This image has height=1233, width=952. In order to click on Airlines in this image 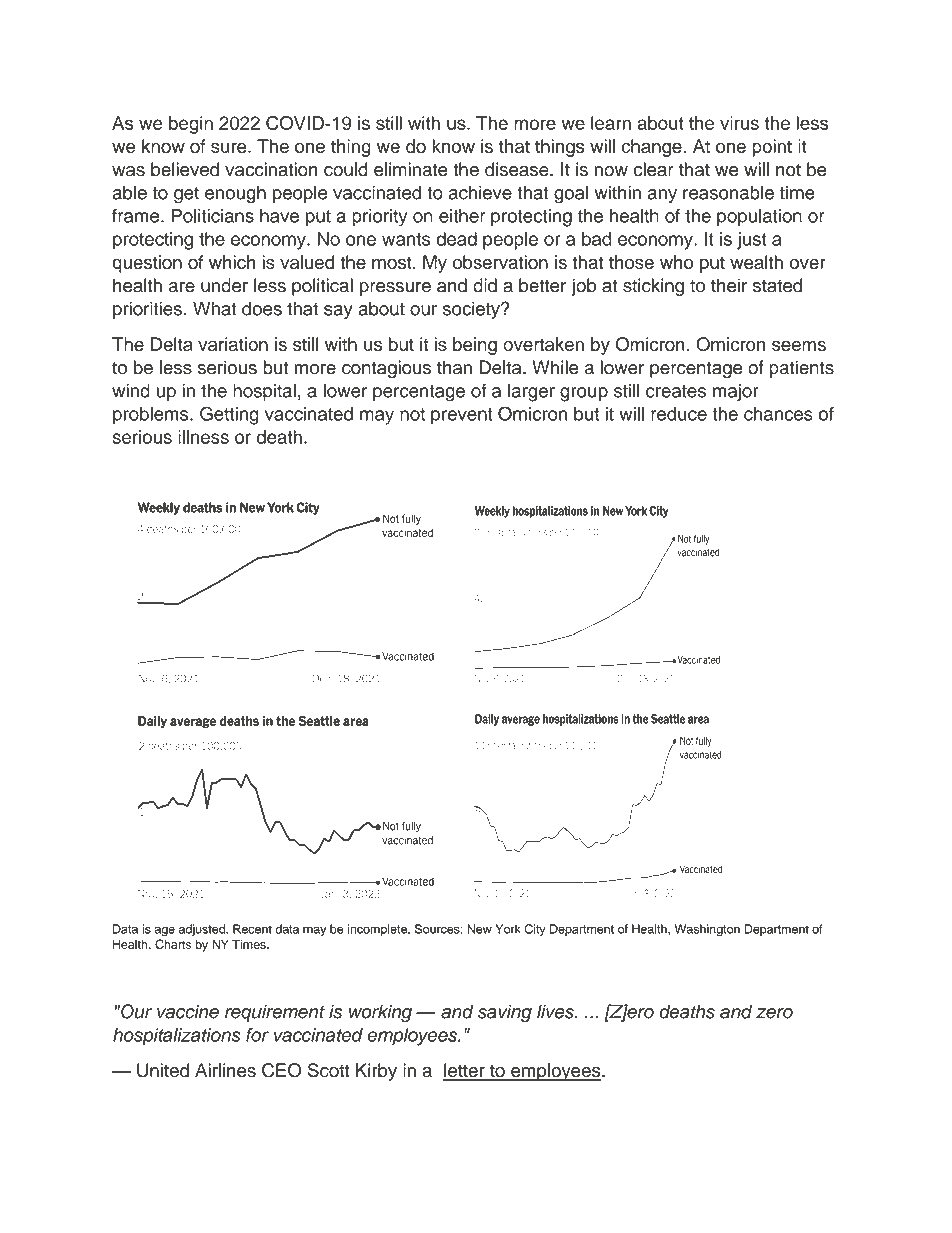, I will do `click(225, 1070)`.
